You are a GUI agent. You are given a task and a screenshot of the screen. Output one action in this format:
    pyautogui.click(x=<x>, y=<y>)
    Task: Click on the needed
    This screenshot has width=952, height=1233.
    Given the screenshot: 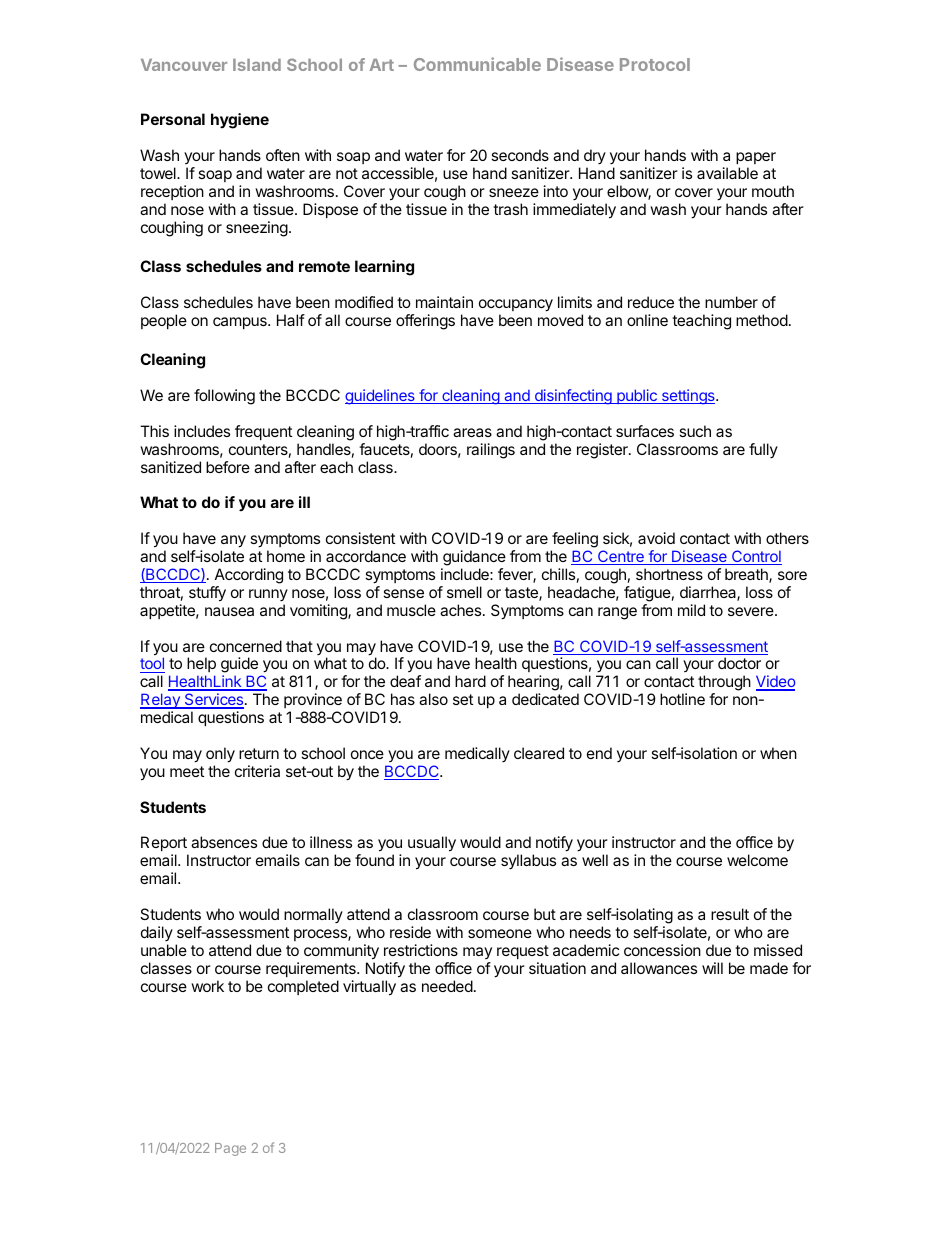 What is the action you would take?
    pyautogui.click(x=447, y=986)
